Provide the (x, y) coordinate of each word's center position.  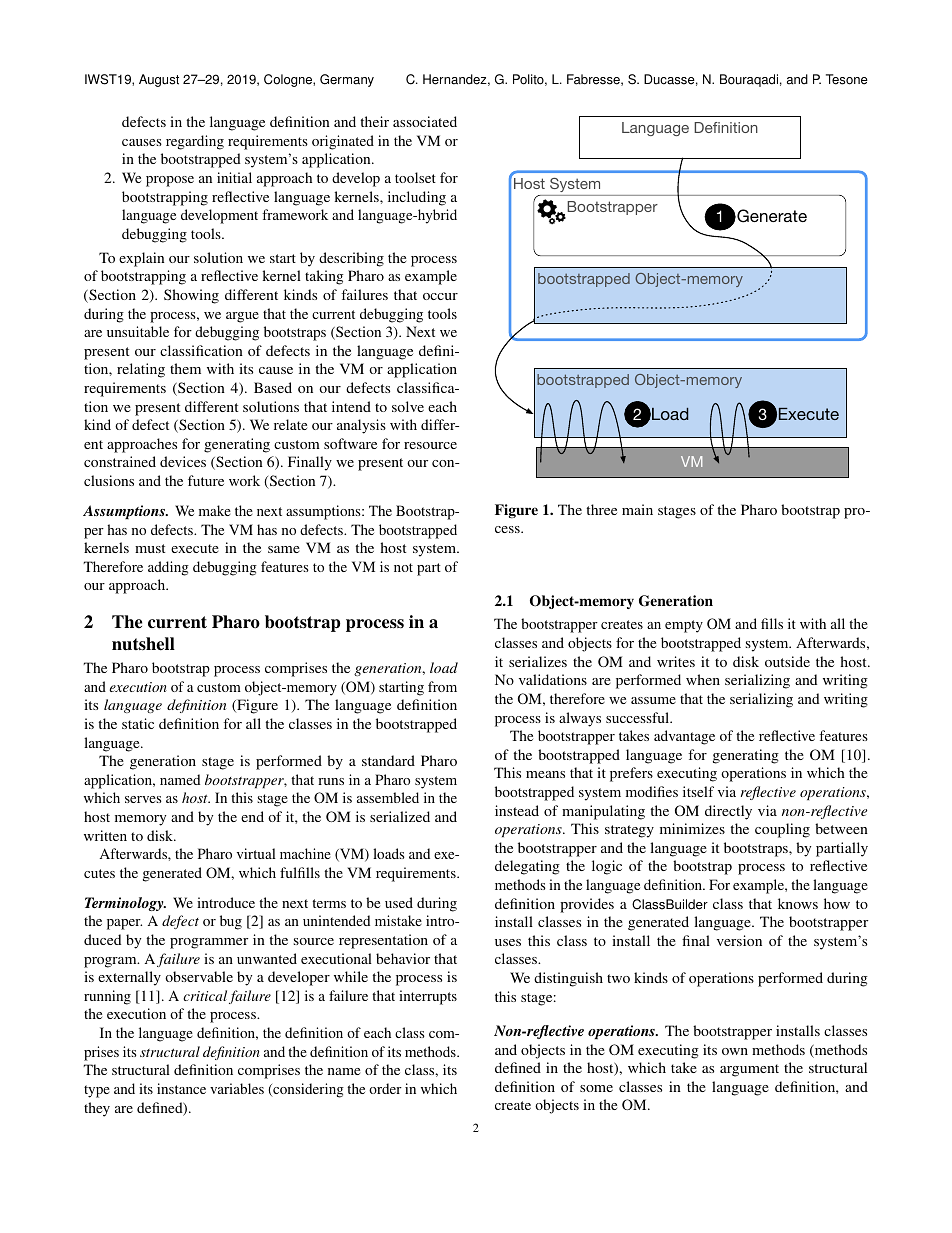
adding (168, 568)
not (403, 567)
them (185, 368)
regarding (195, 142)
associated (425, 121)
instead (517, 810)
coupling (782, 830)
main (637, 509)
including (417, 198)
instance (181, 1088)
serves (143, 799)
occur (440, 296)
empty (684, 626)
